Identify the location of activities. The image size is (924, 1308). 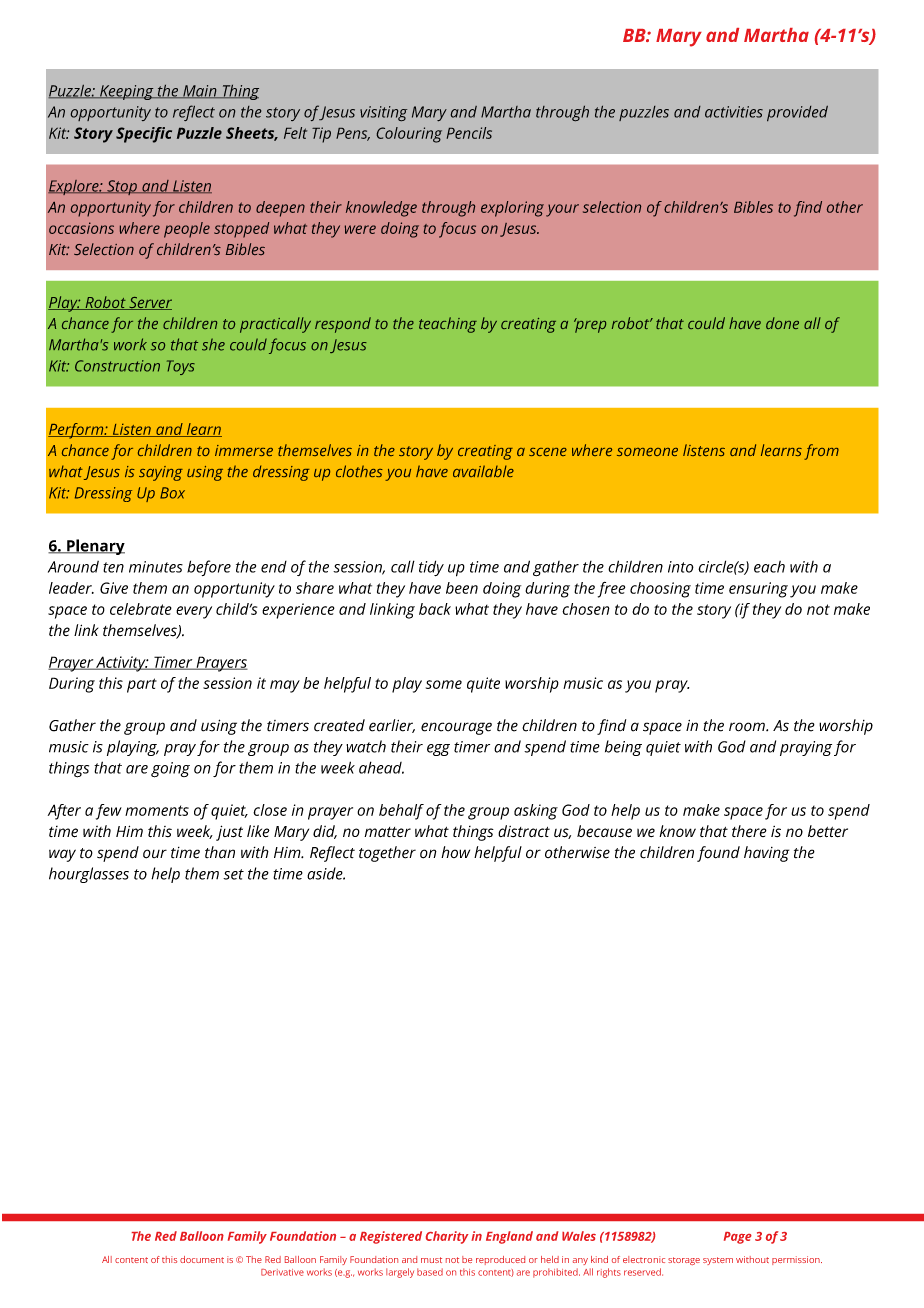
(734, 112).
